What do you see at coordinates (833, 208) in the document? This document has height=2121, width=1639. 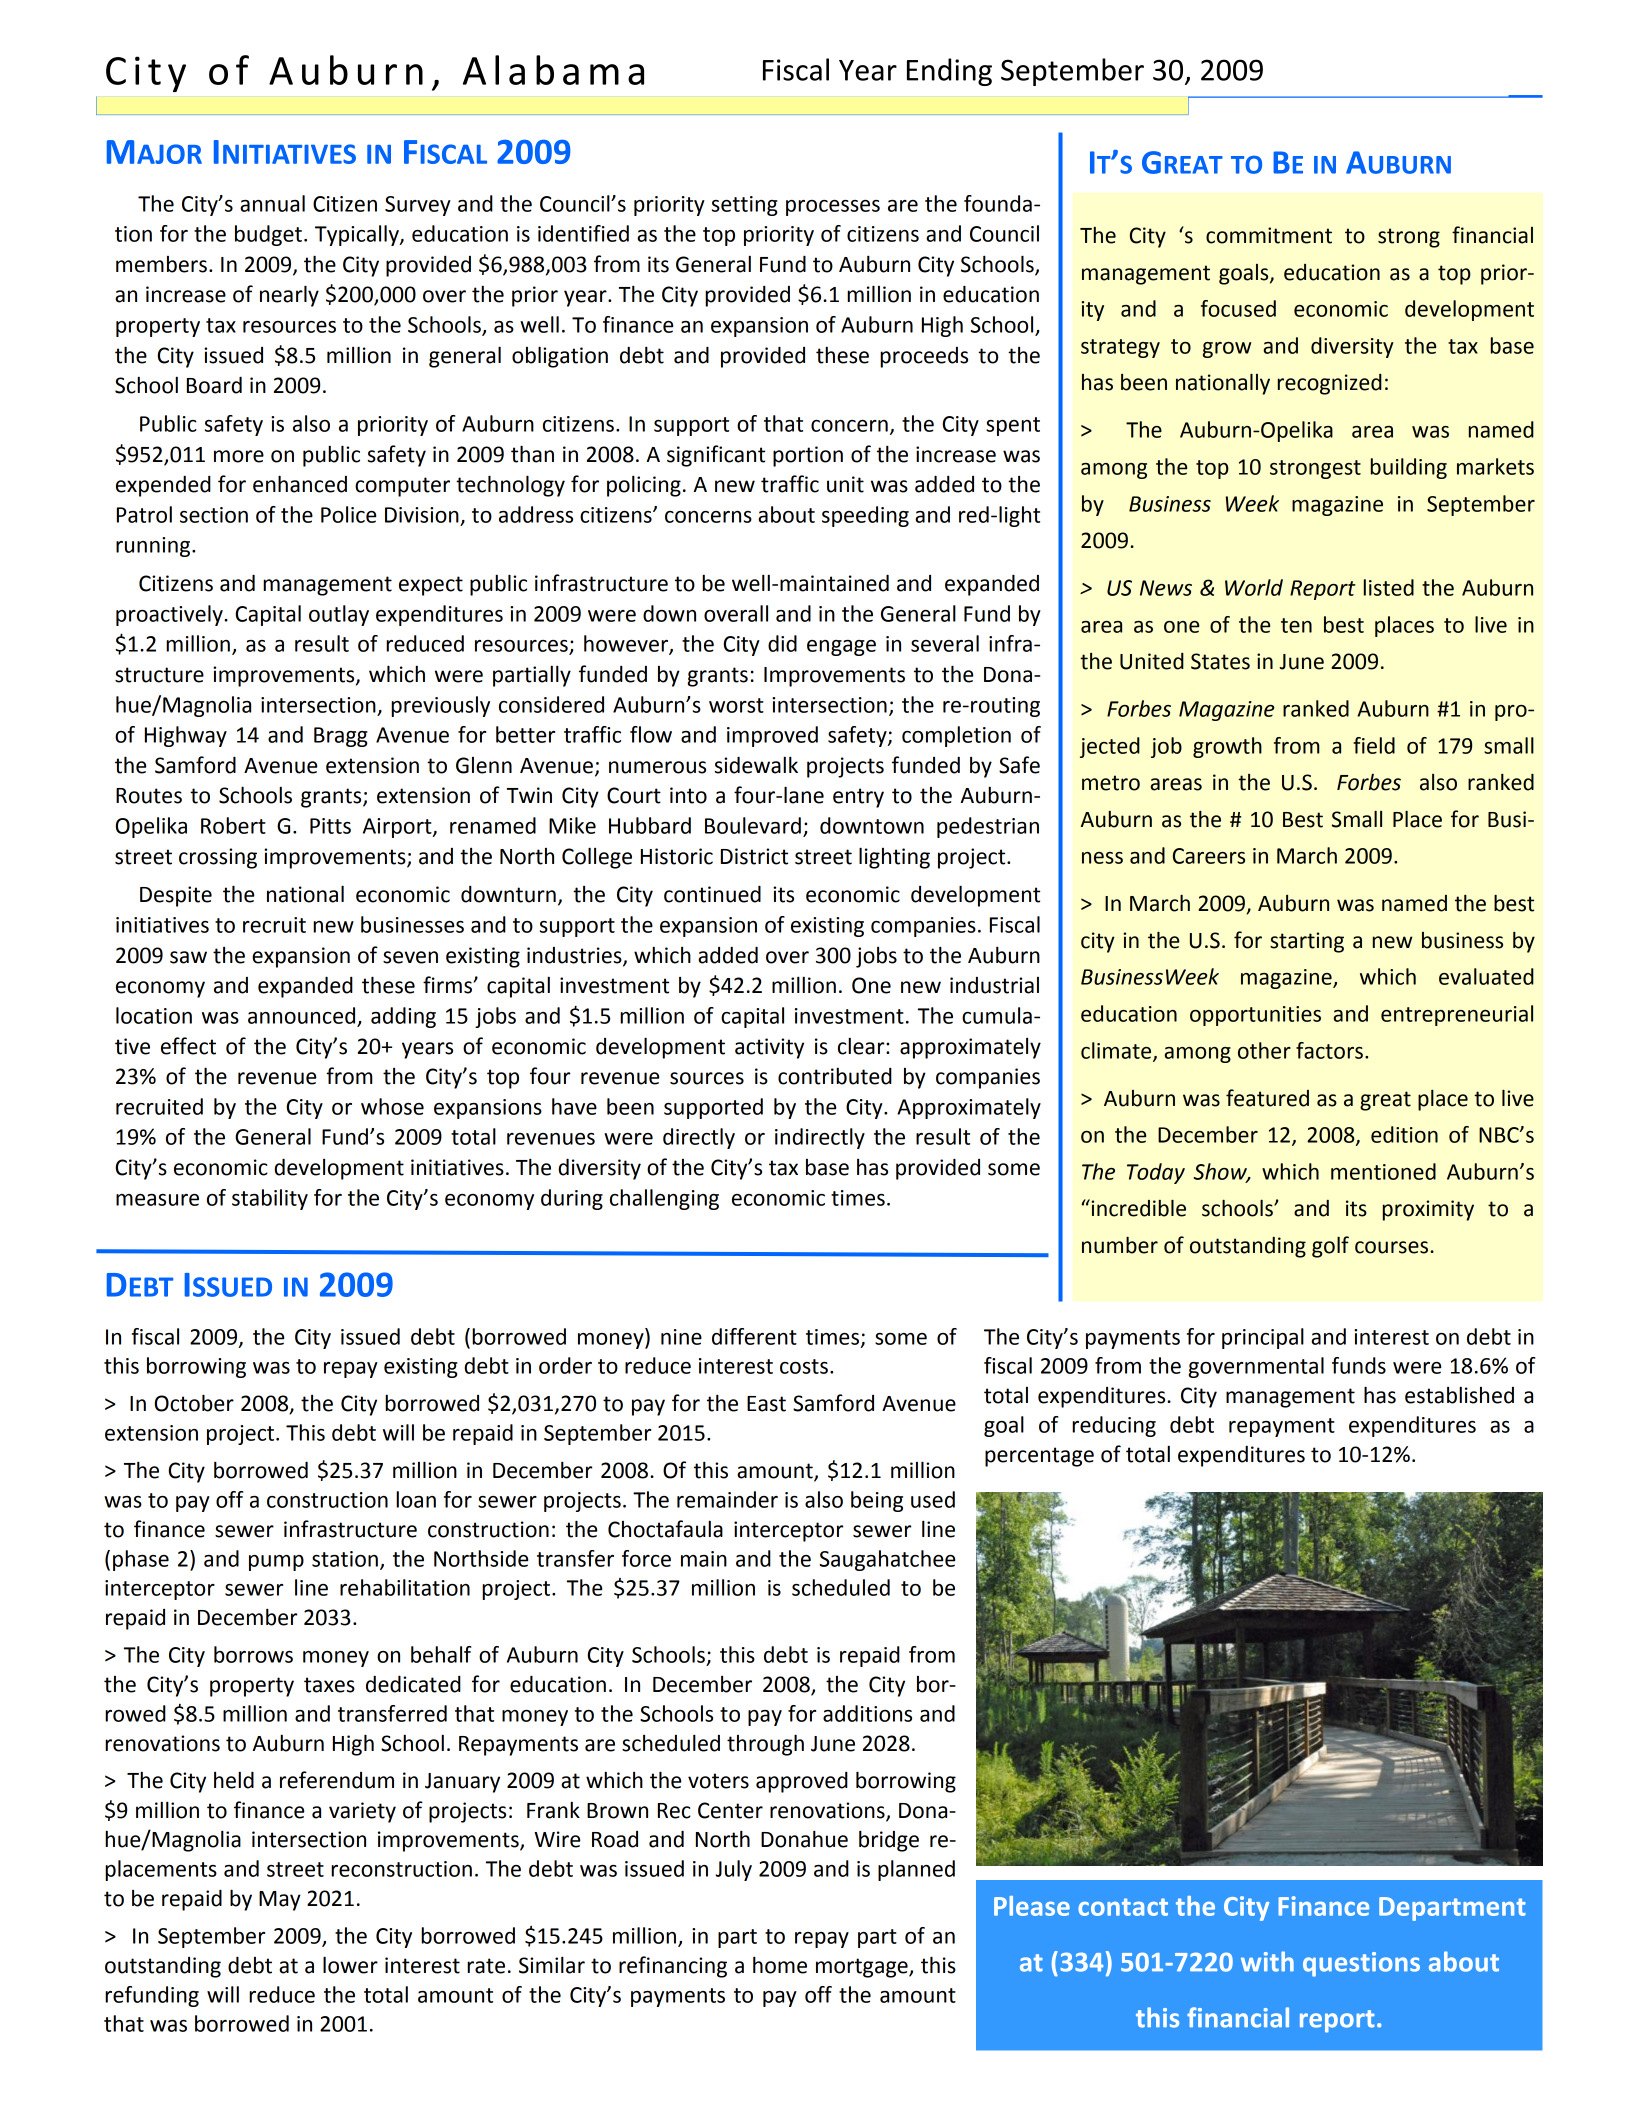 I see `processes` at bounding box center [833, 208].
